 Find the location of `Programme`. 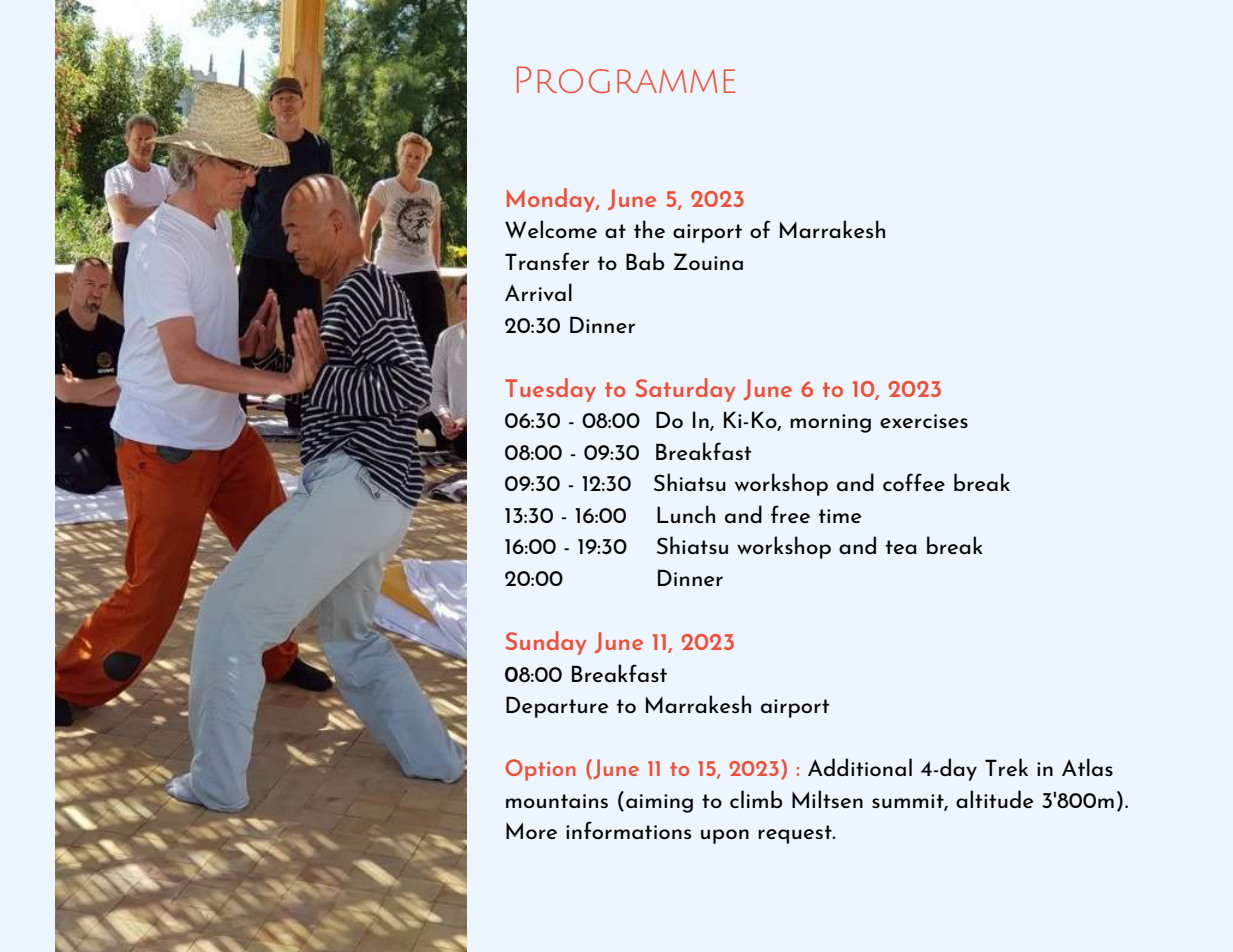

Programme is located at coordinates (626, 79).
